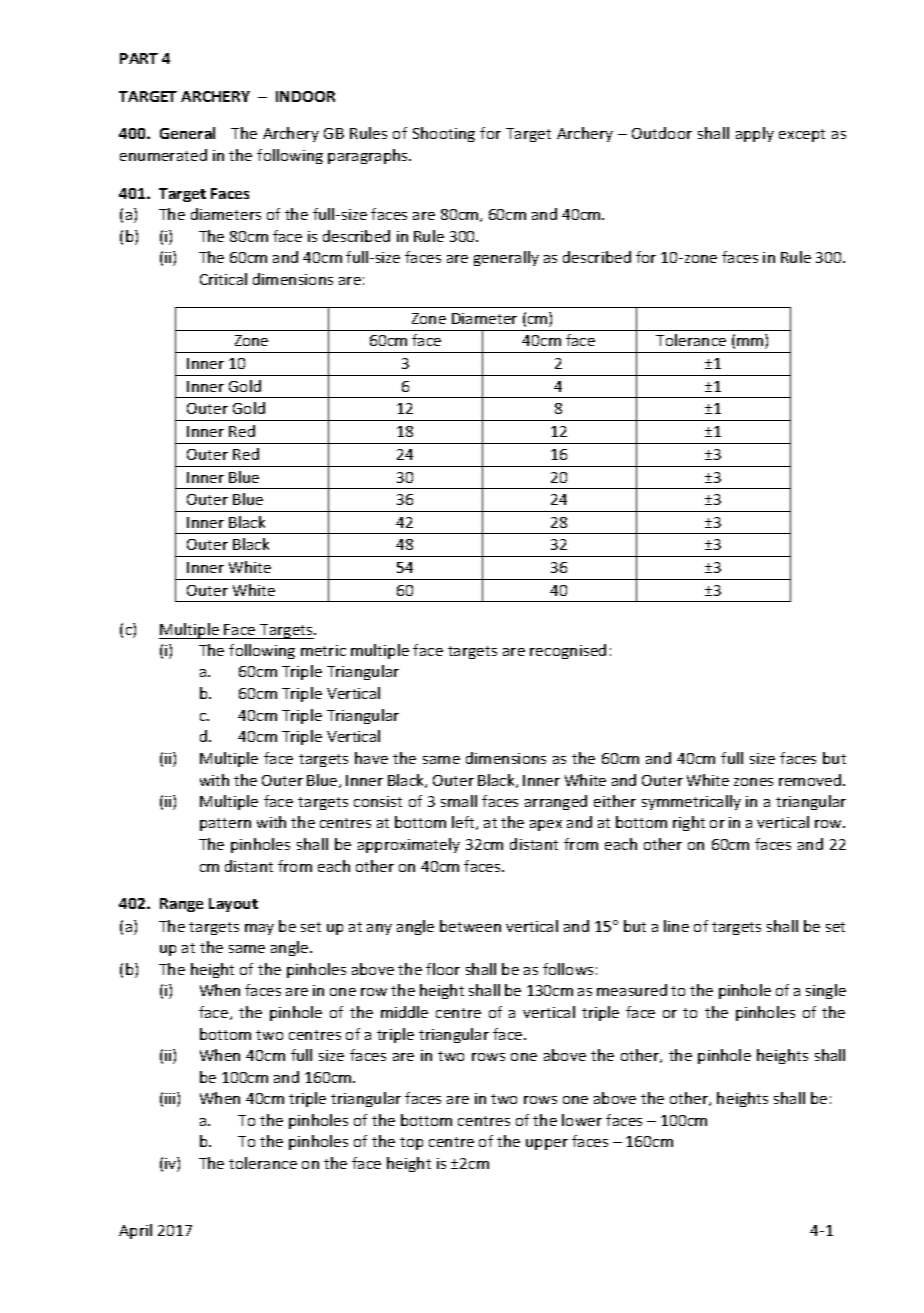 Image resolution: width=924 pixels, height=1313 pixels. I want to click on upper, so click(547, 1144).
